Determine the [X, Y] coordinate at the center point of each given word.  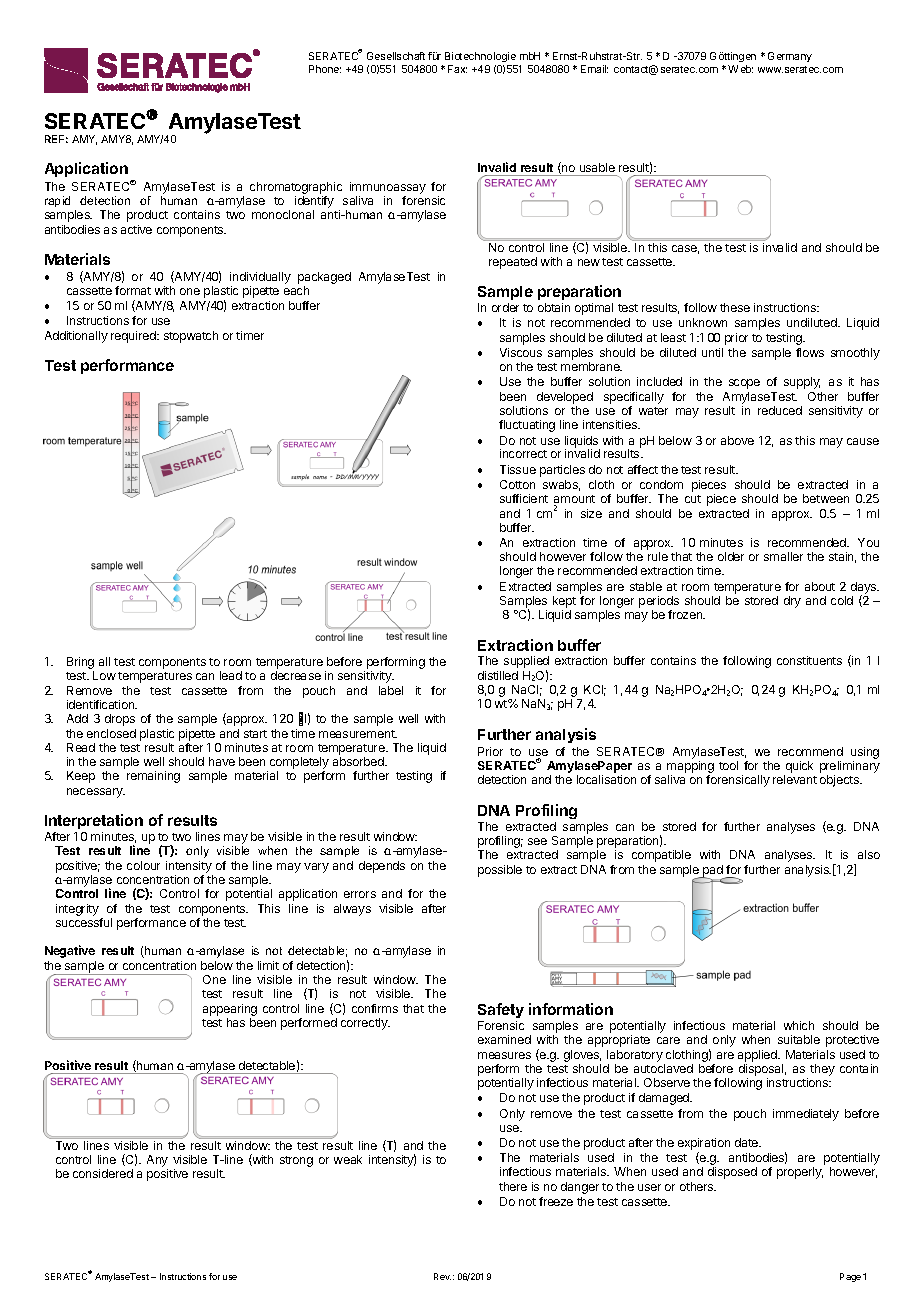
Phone [325, 69]
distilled [498, 675]
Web [740, 69]
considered [103, 1173]
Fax [457, 69]
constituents [809, 660]
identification [102, 704]
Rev [442, 1276]
